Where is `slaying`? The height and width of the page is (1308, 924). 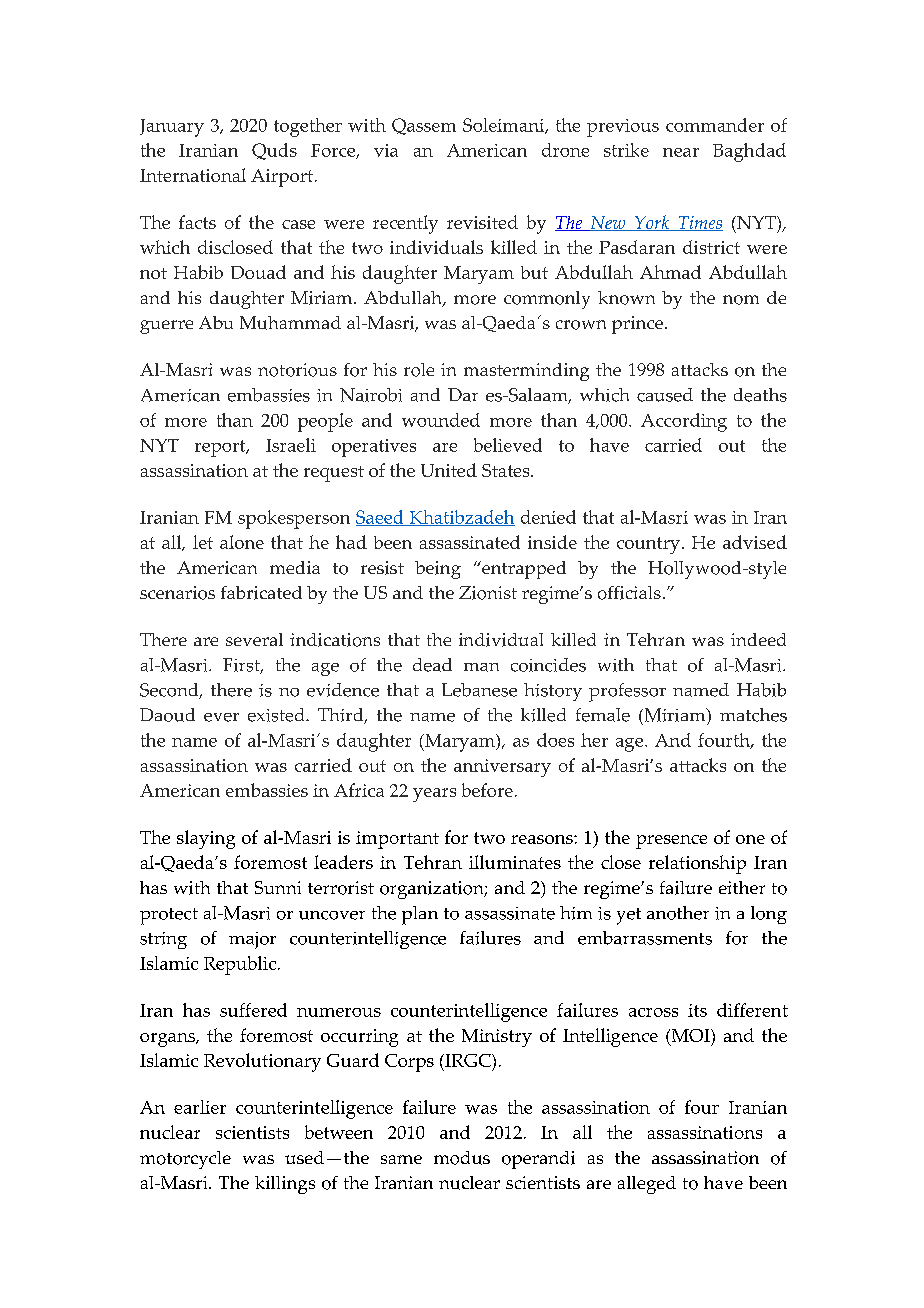
slaying is located at coordinates (206, 839).
